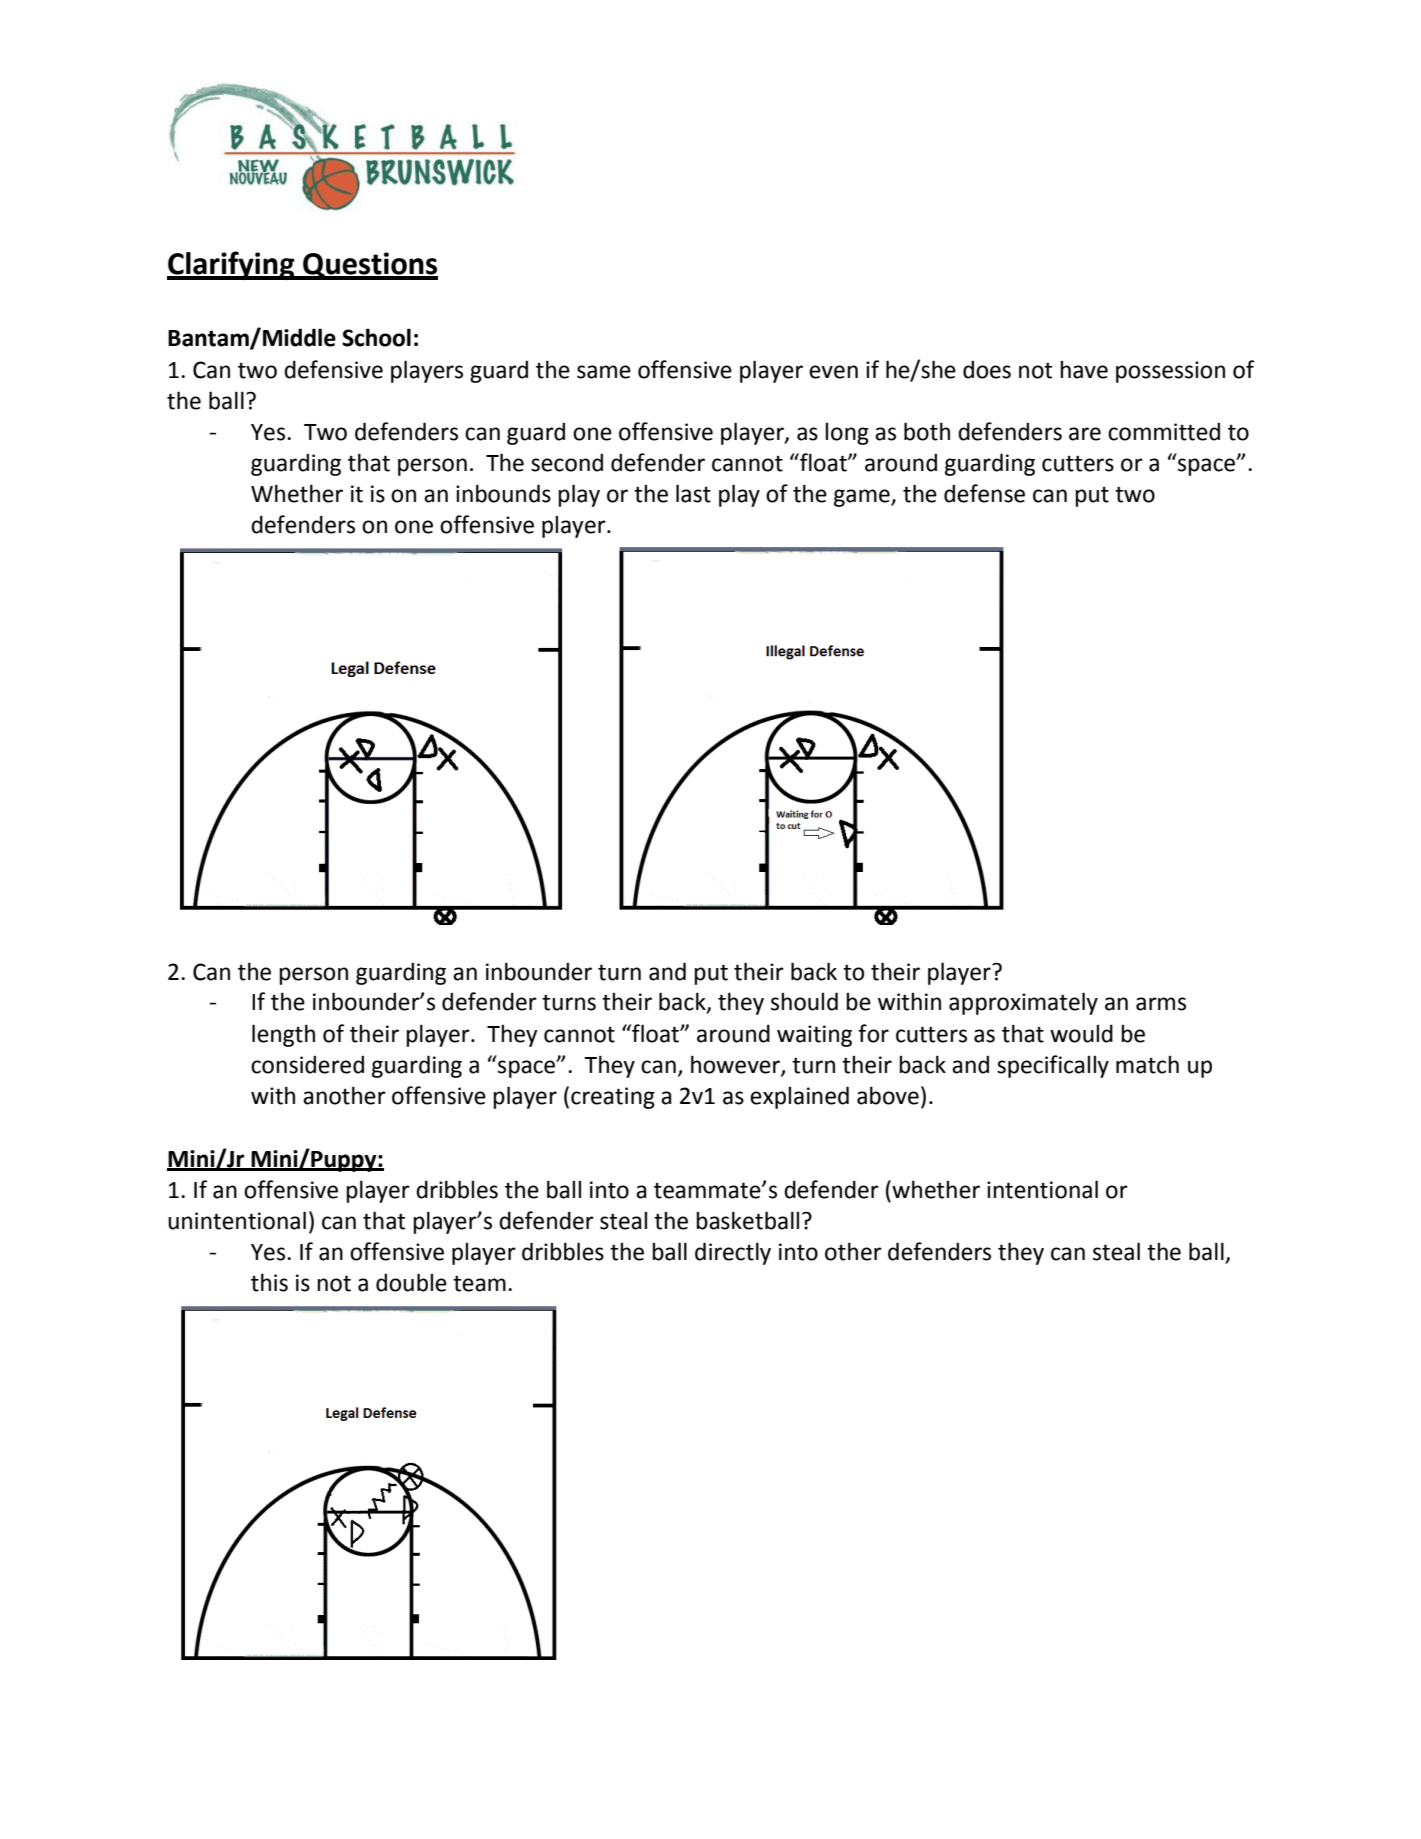  I want to click on Questions, so click(369, 266).
